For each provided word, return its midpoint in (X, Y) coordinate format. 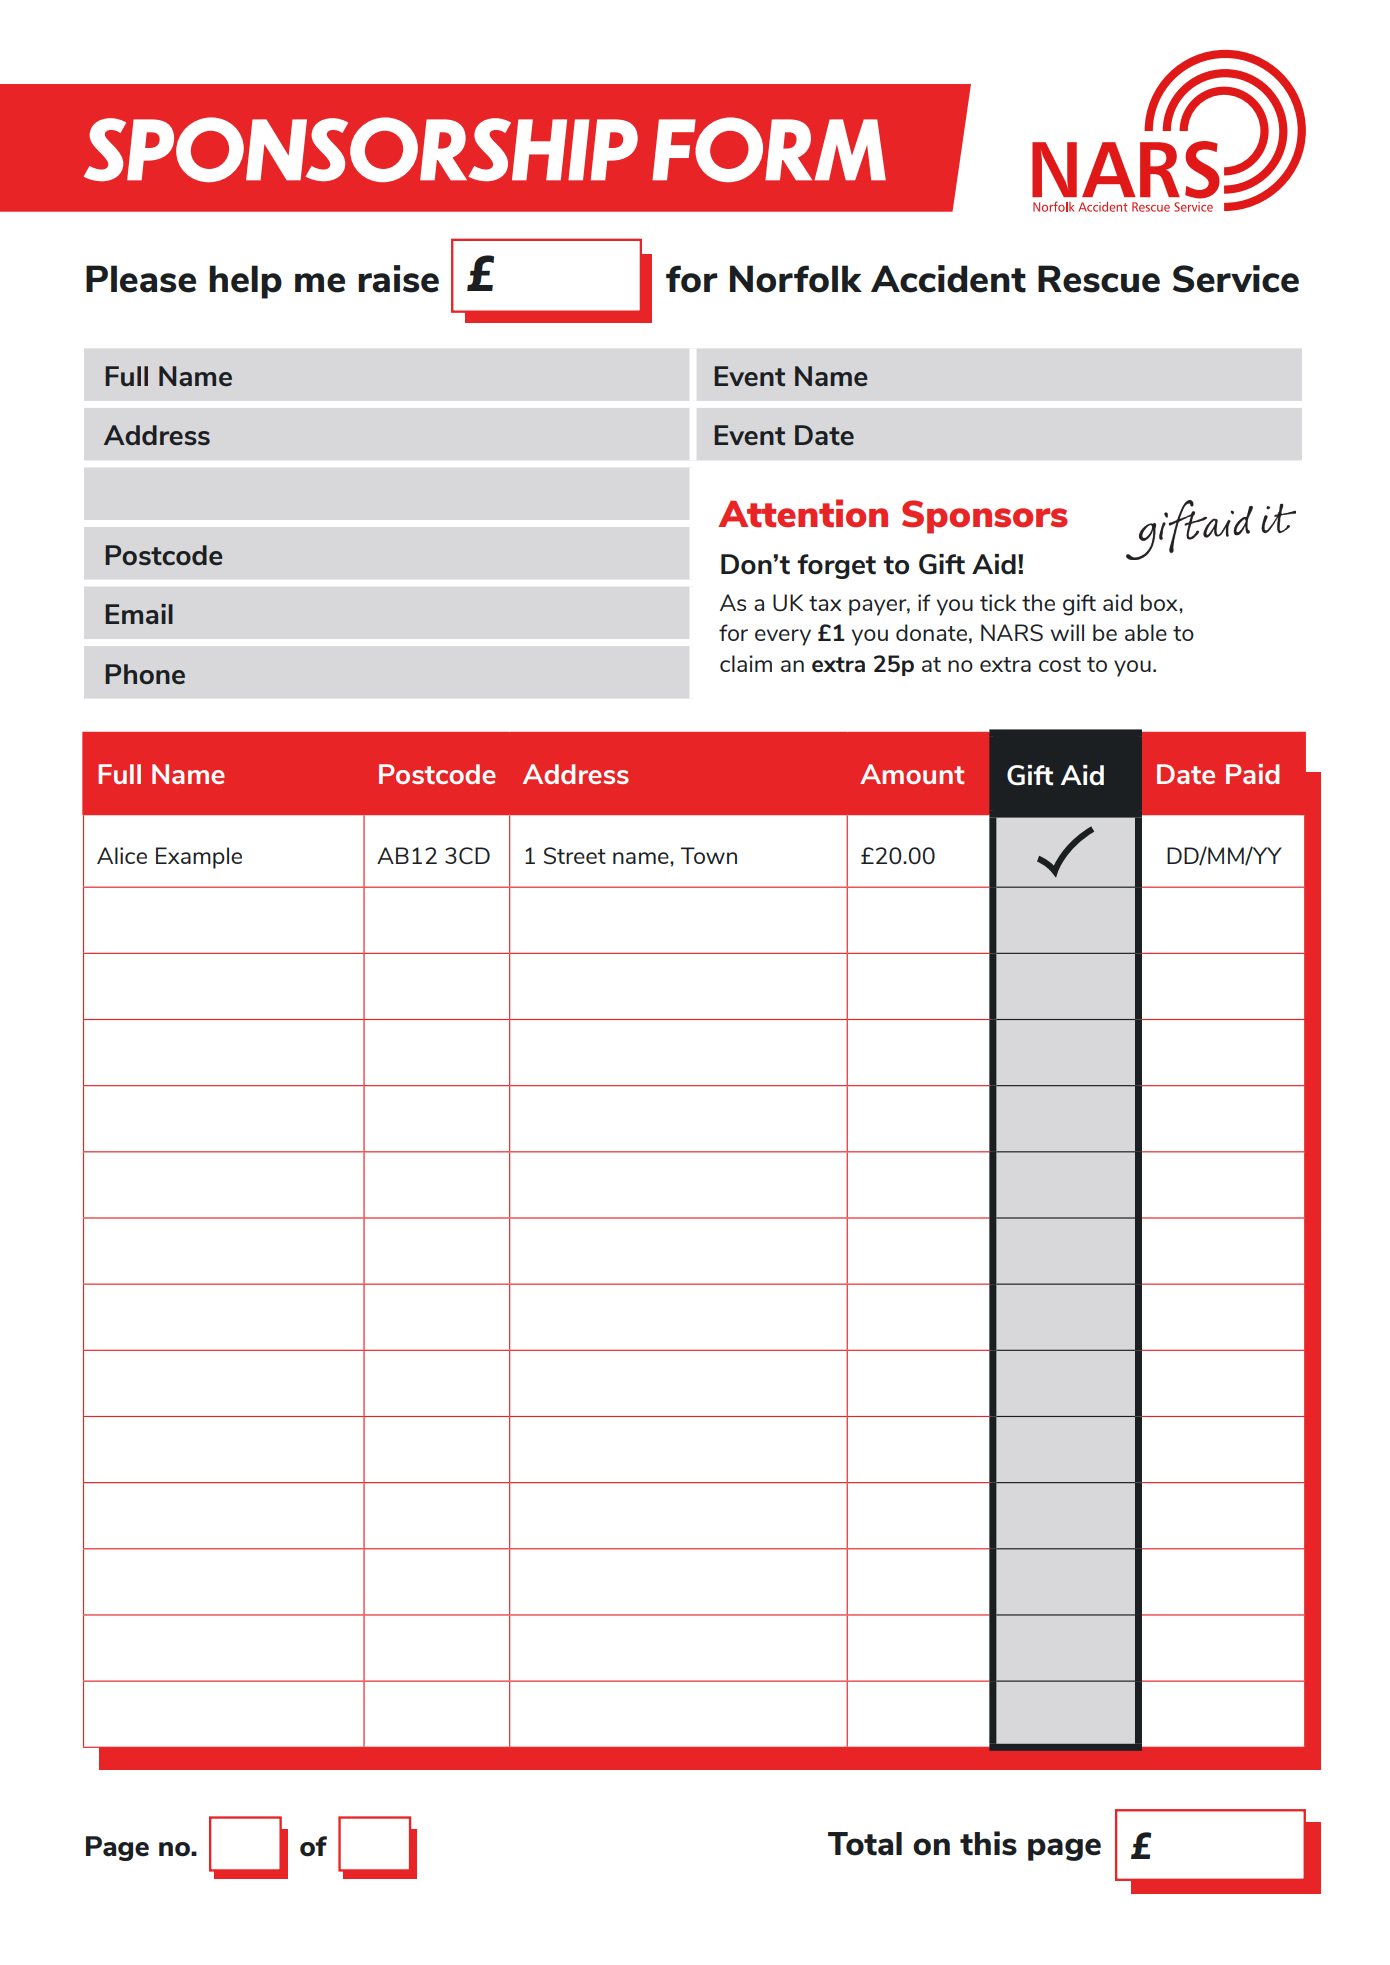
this (988, 1843)
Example (199, 858)
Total (865, 1844)
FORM (769, 149)
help (245, 282)
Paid (1252, 774)
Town (709, 855)
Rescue (1099, 279)
